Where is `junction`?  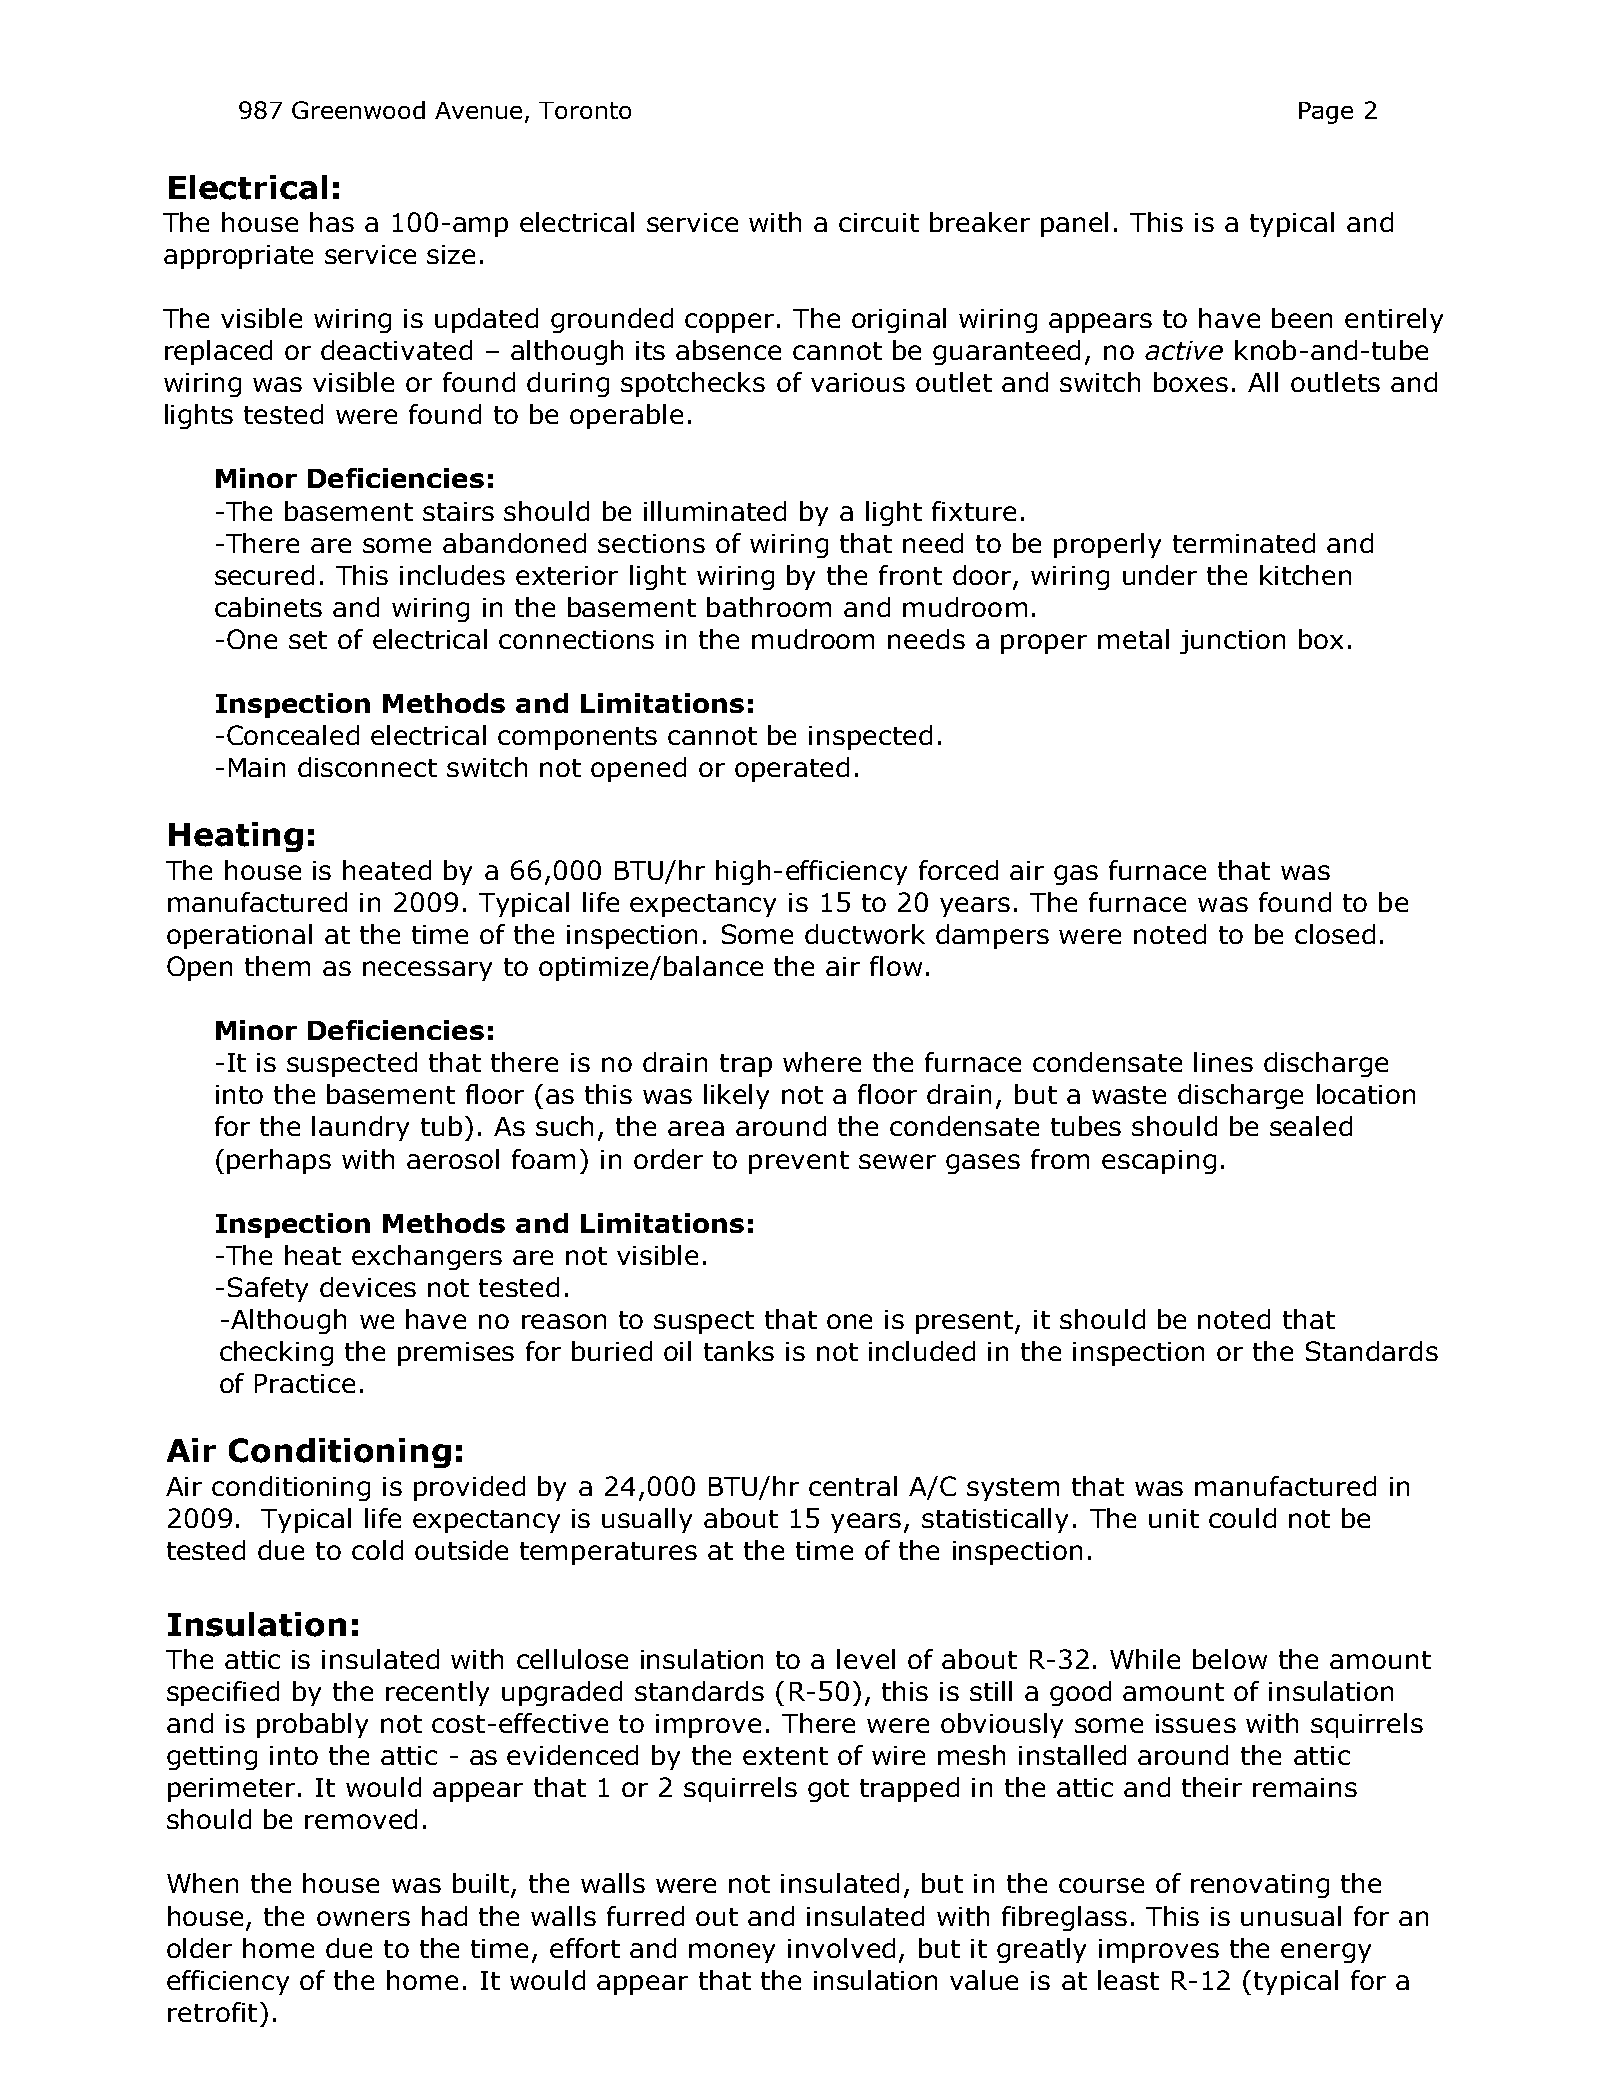
junction is located at coordinates (1232, 642).
